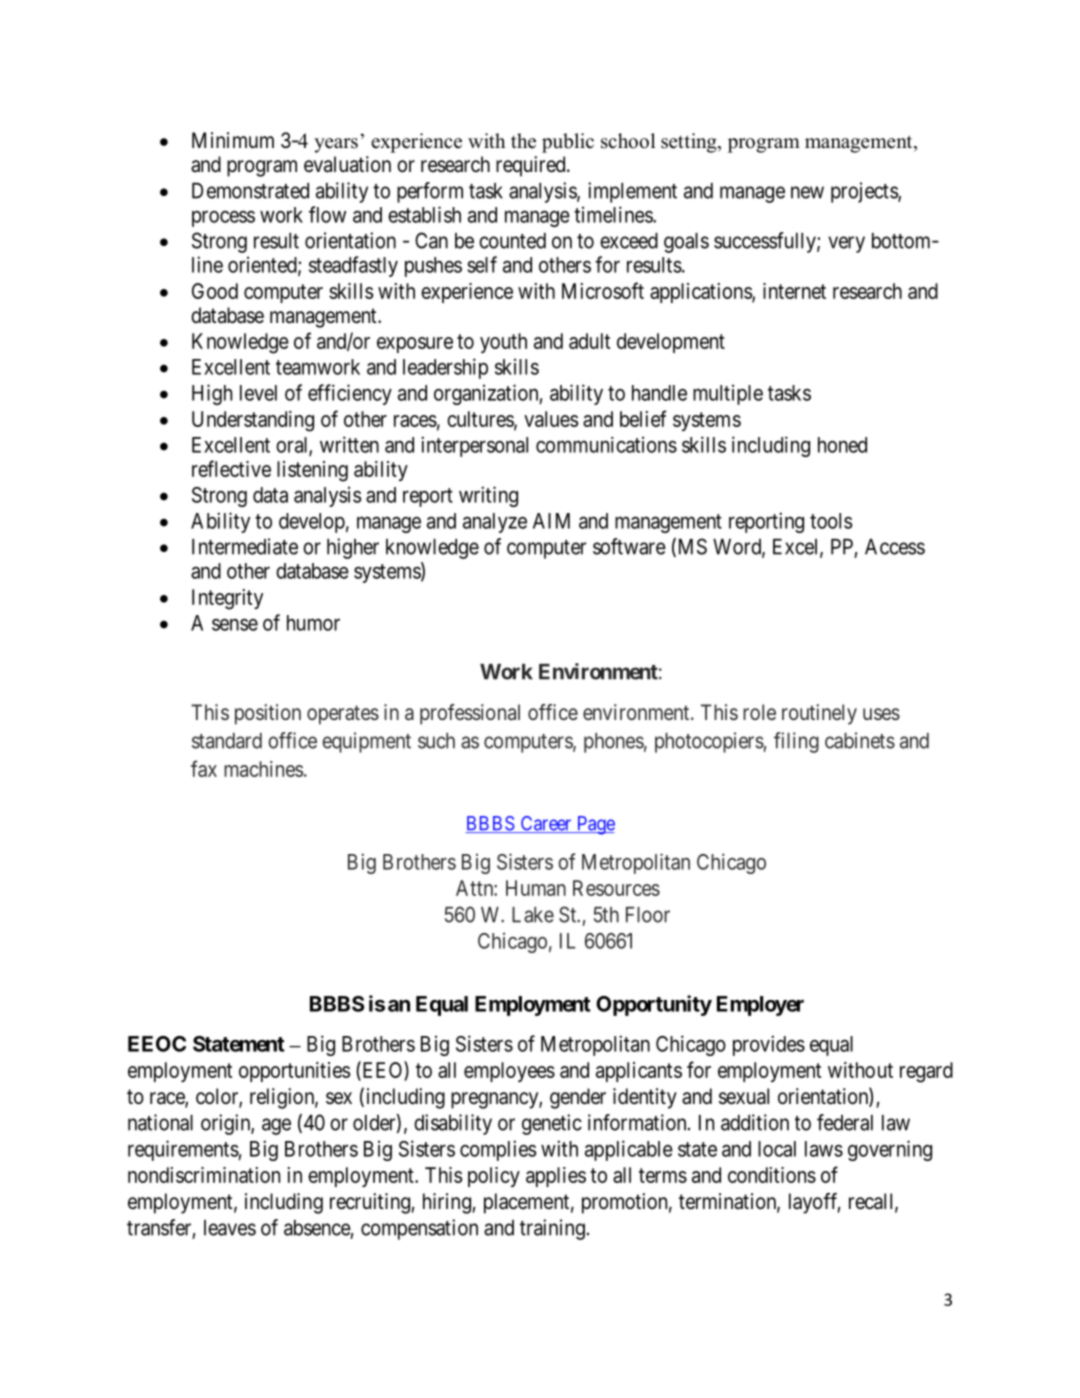 The width and height of the document is (1080, 1398). Describe the element at coordinates (230, 1228) in the document. I see `leaves` at that location.
